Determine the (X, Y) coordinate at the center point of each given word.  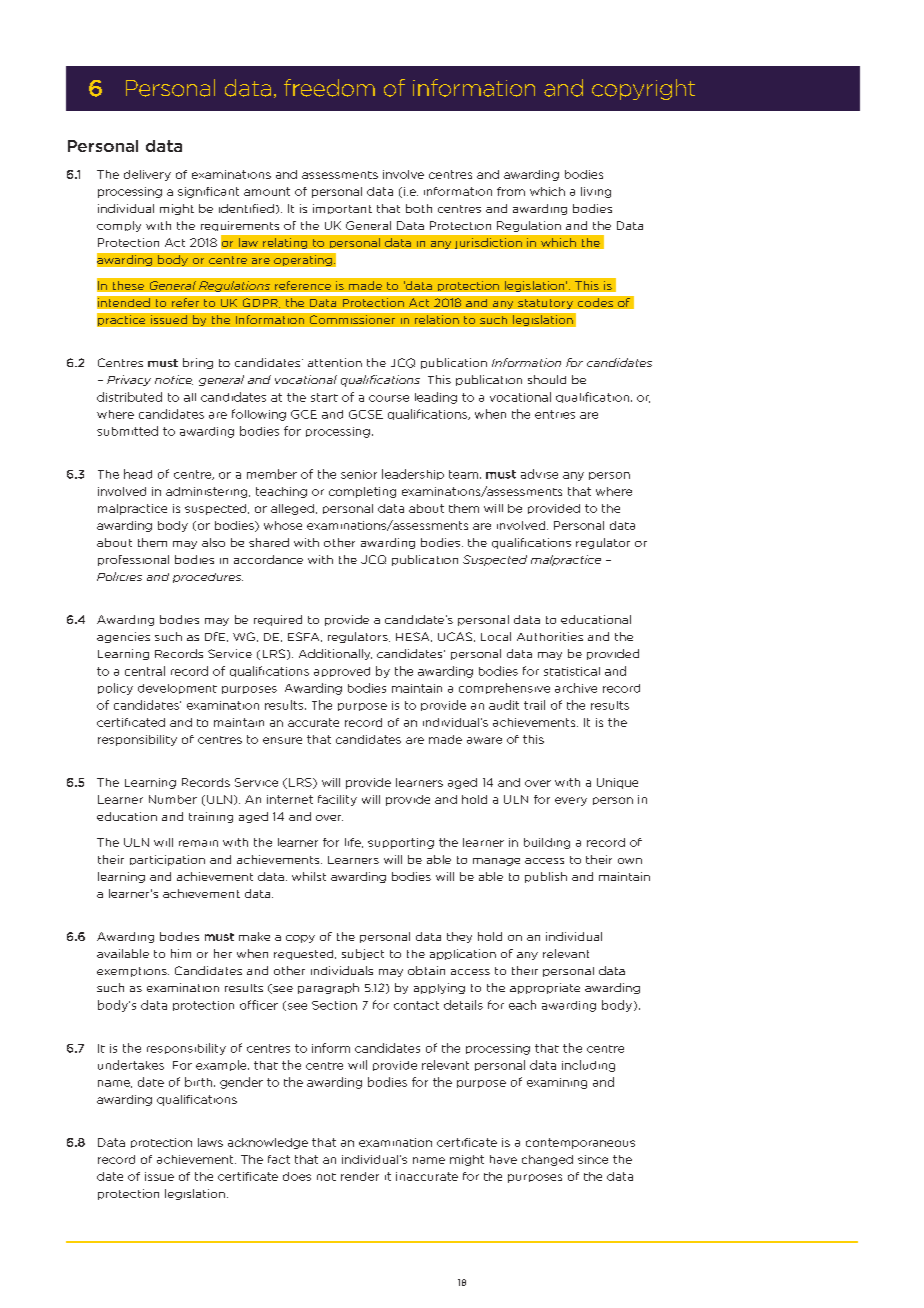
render (360, 1176)
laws (210, 1142)
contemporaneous (580, 1143)
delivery (147, 175)
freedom (329, 88)
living (596, 192)
